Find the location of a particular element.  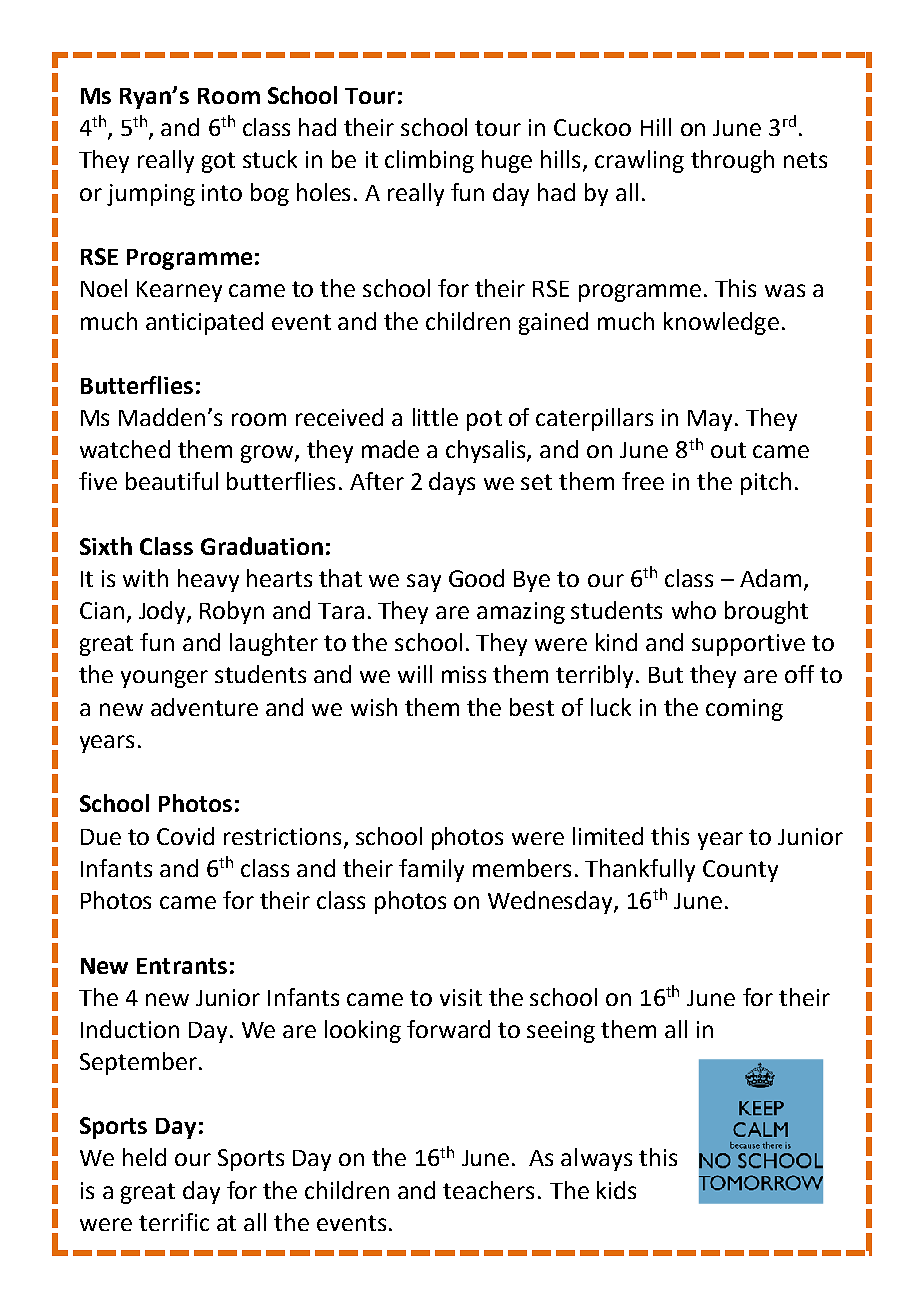

Covid is located at coordinates (185, 836).
